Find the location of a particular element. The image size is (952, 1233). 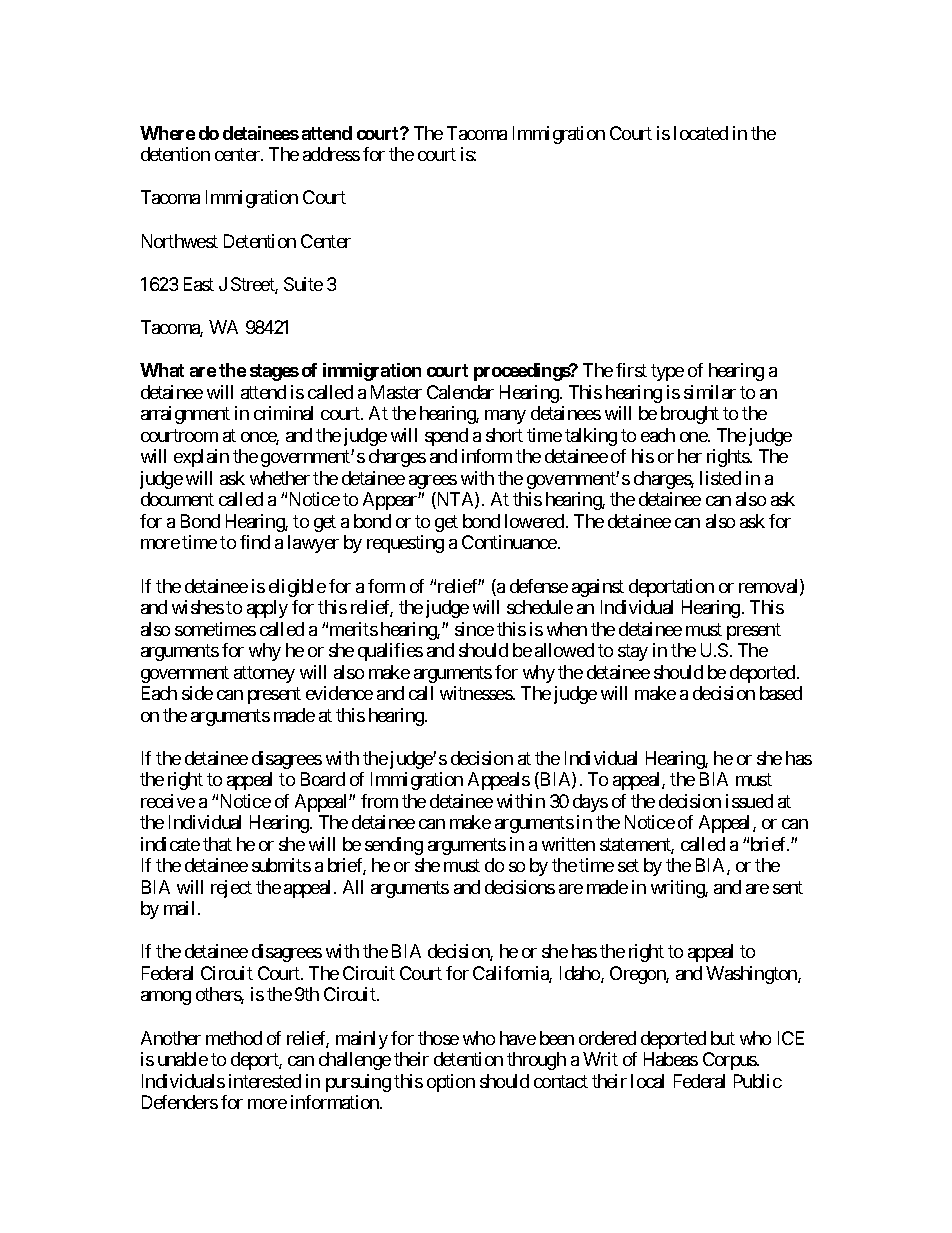

apply is located at coordinates (267, 609).
